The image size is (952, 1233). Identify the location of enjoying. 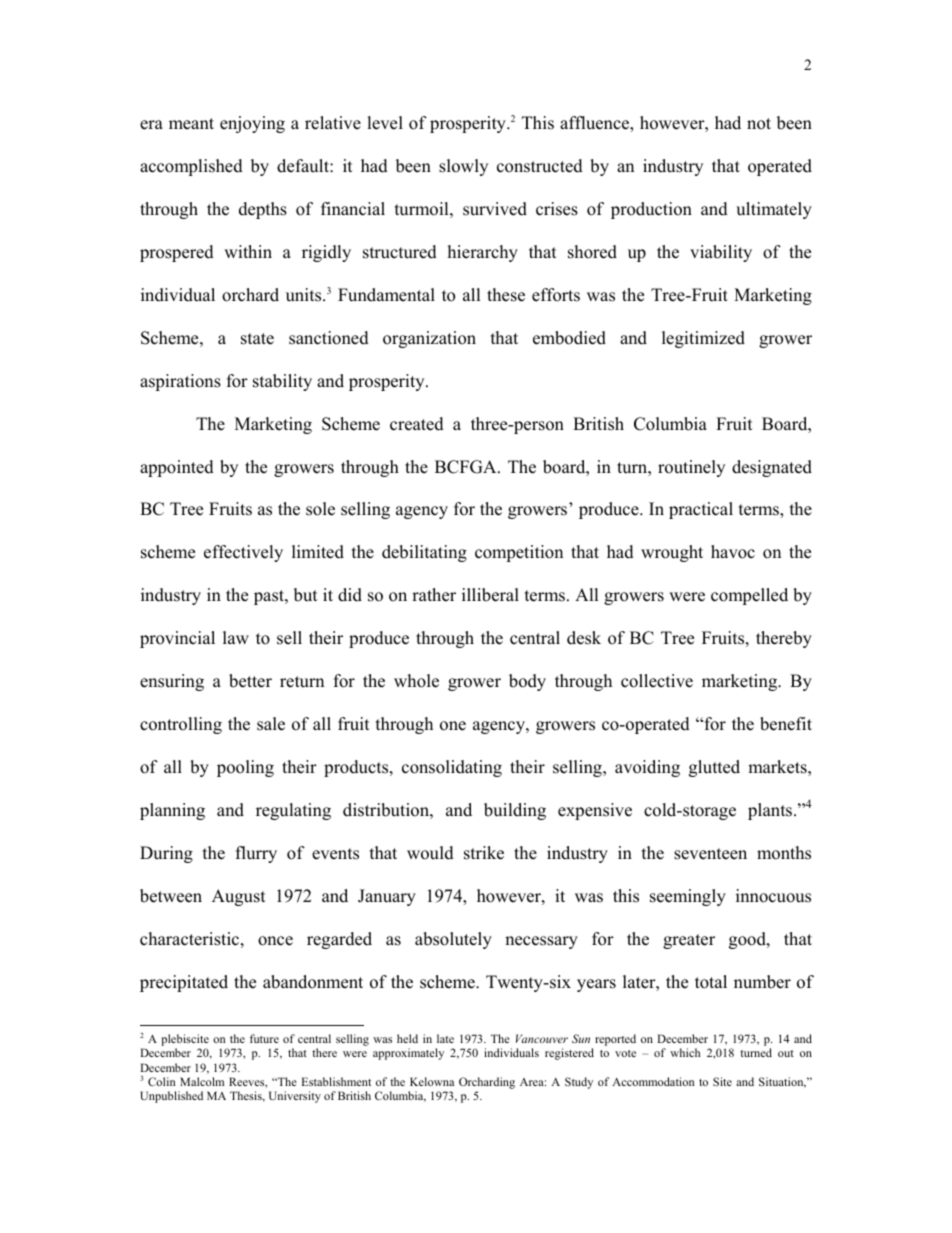
(252, 124).
